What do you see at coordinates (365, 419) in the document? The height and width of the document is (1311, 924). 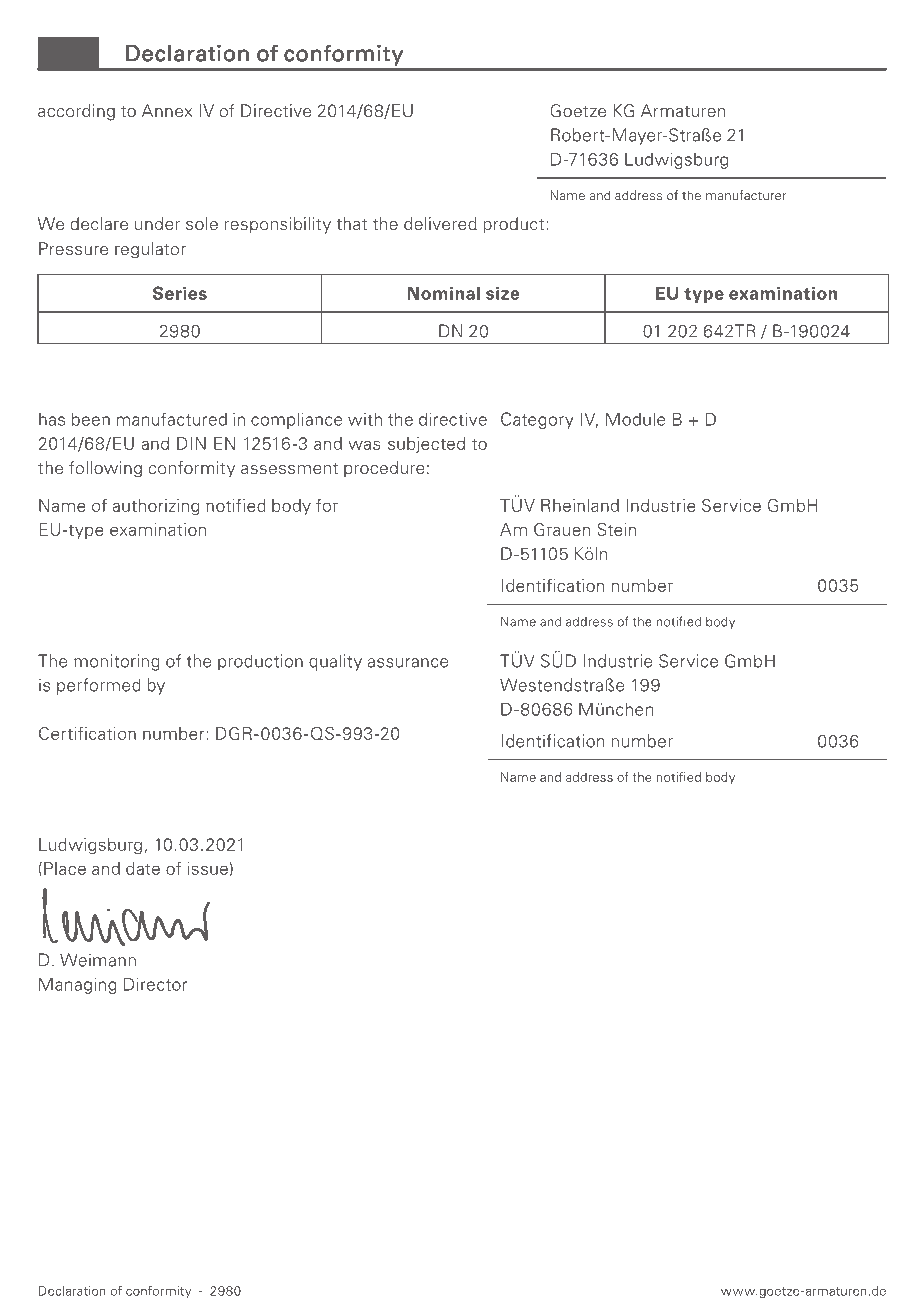 I see `with` at bounding box center [365, 419].
